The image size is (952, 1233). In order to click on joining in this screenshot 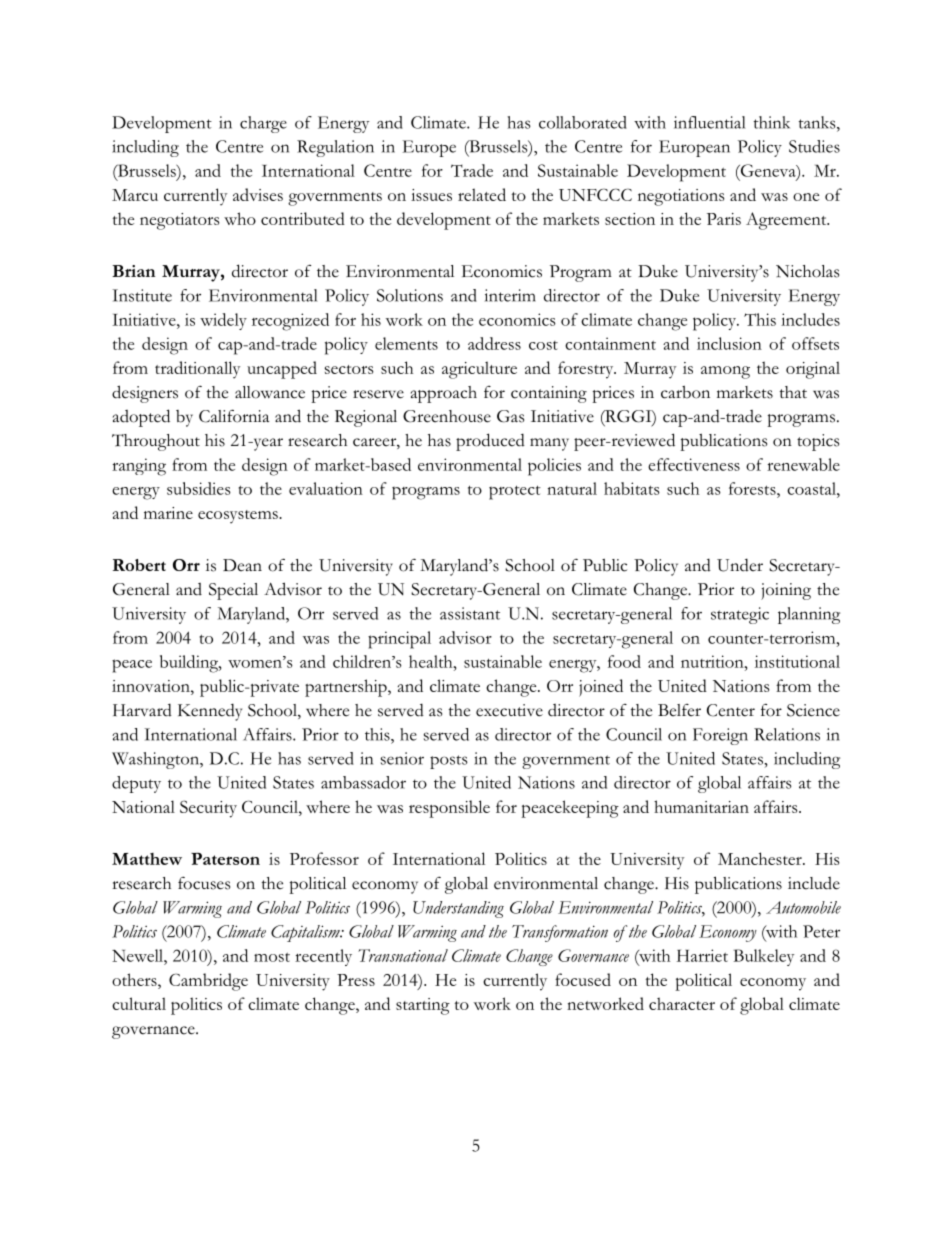, I will do `click(786, 591)`.
